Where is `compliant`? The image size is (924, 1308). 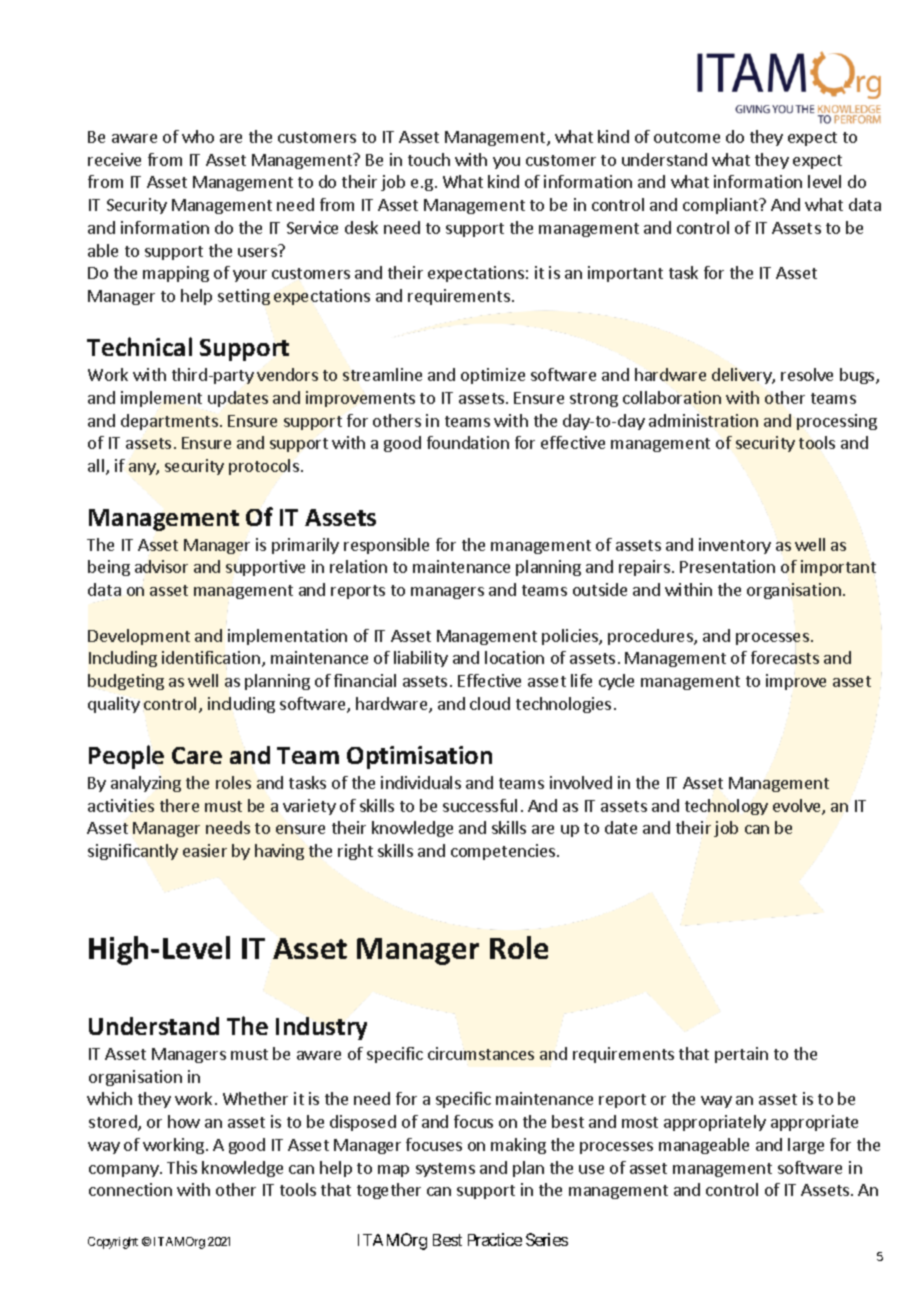
compliant is located at coordinates (721, 206).
